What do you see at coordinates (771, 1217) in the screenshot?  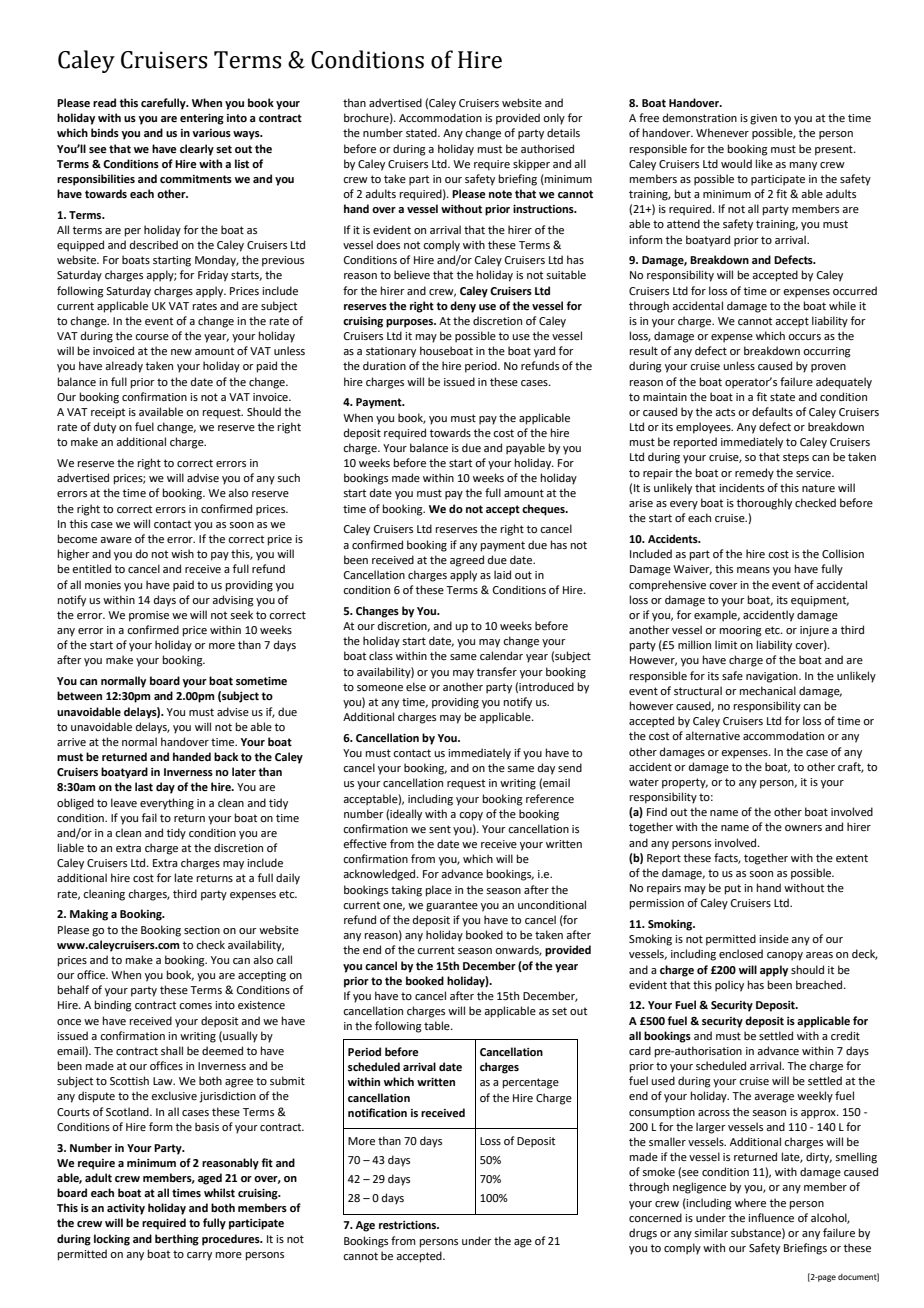 I see `influence` at bounding box center [771, 1217].
